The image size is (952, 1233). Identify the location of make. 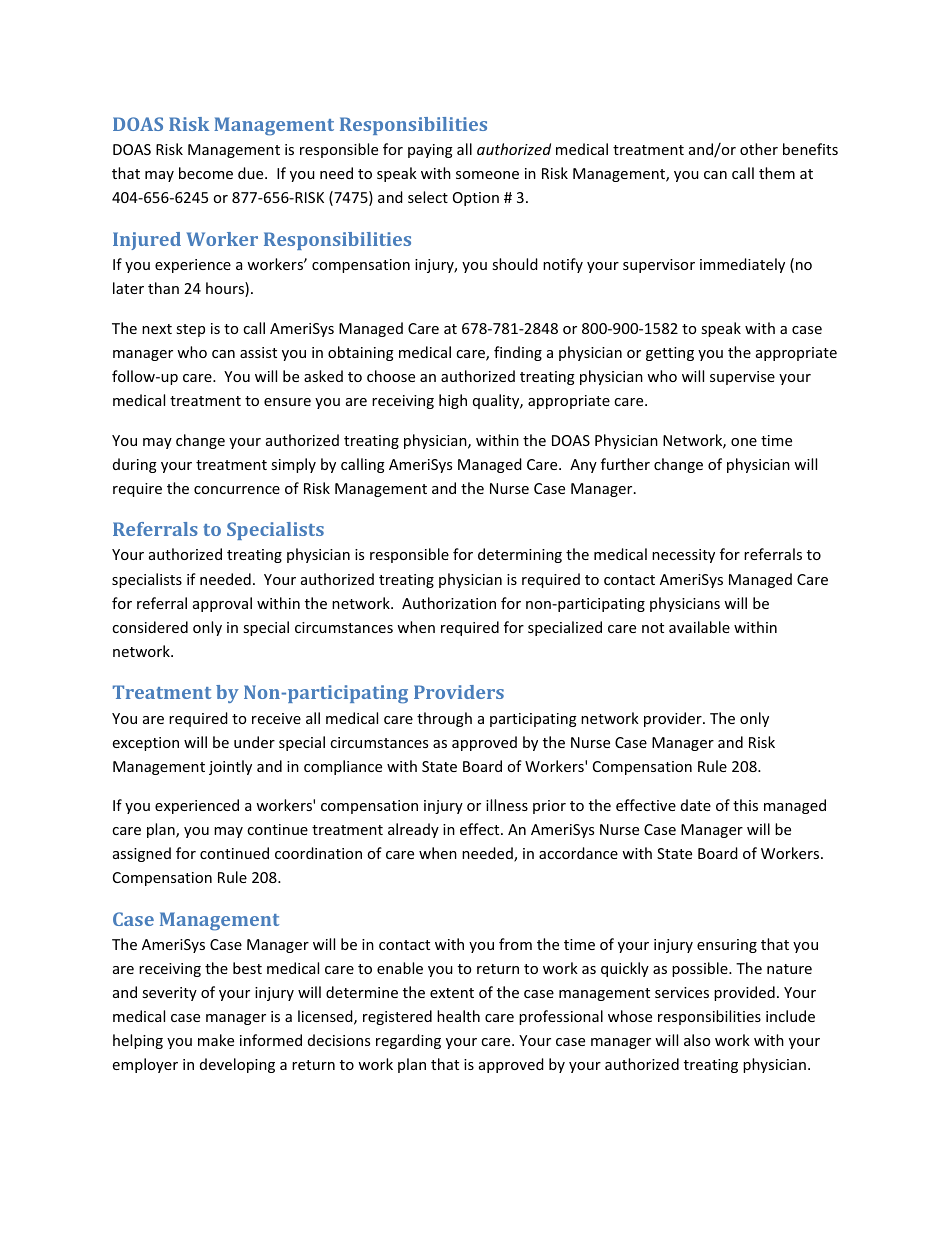
(216, 1040).
